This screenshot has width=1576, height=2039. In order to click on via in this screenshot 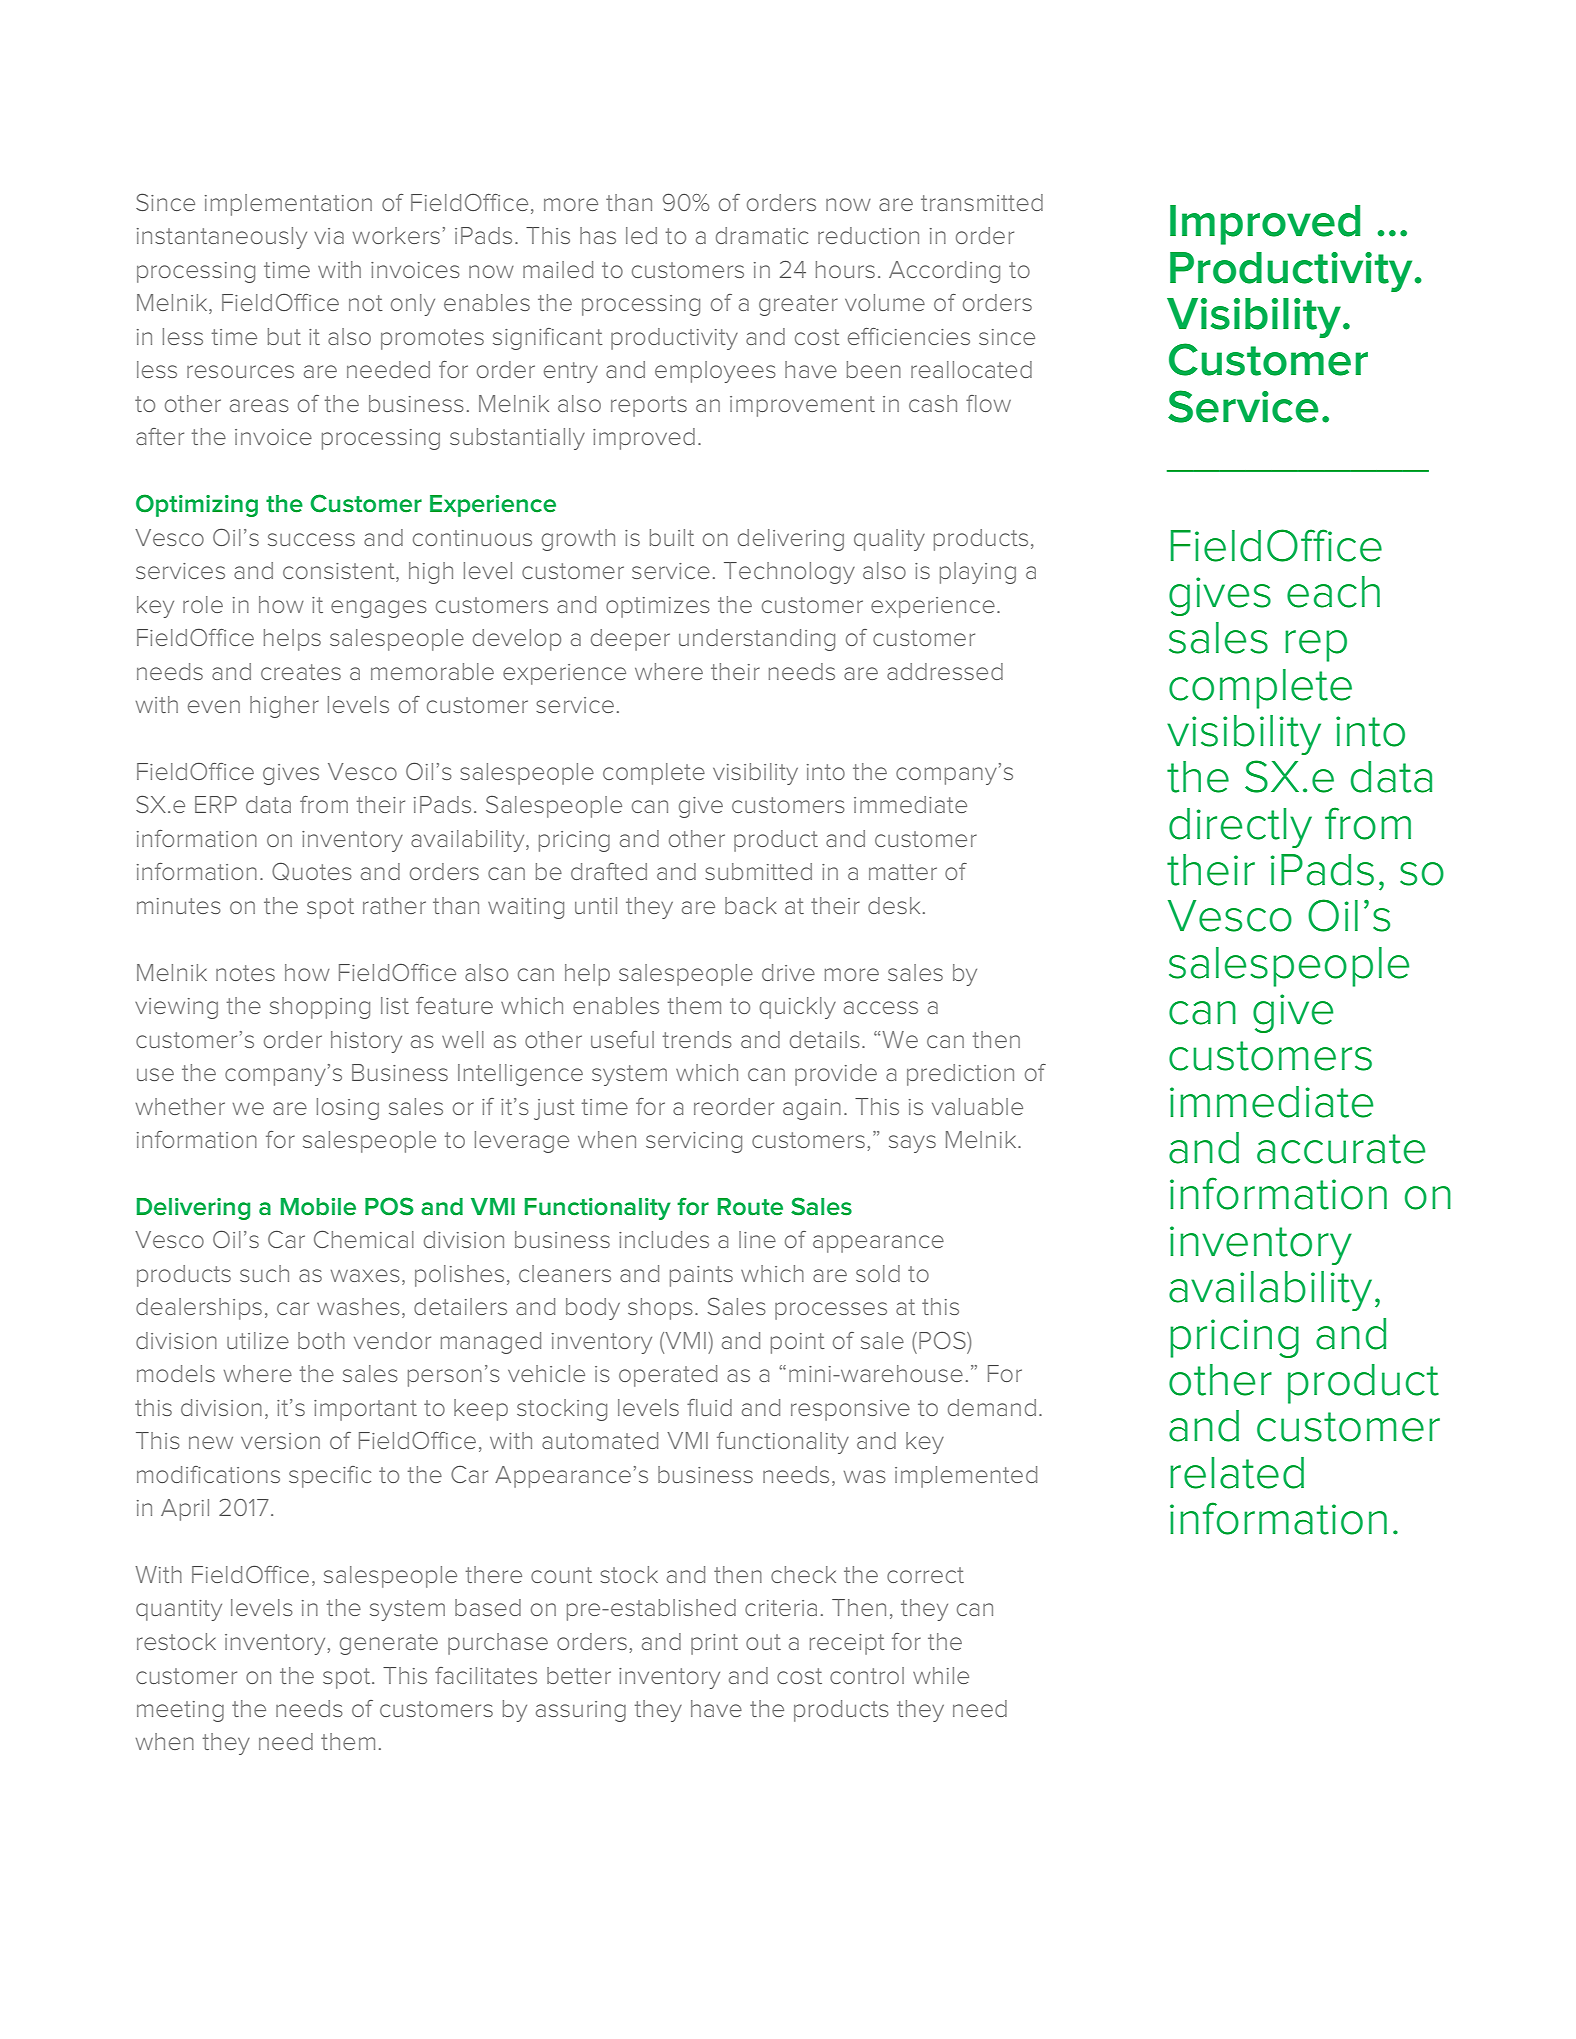, I will do `click(329, 236)`.
